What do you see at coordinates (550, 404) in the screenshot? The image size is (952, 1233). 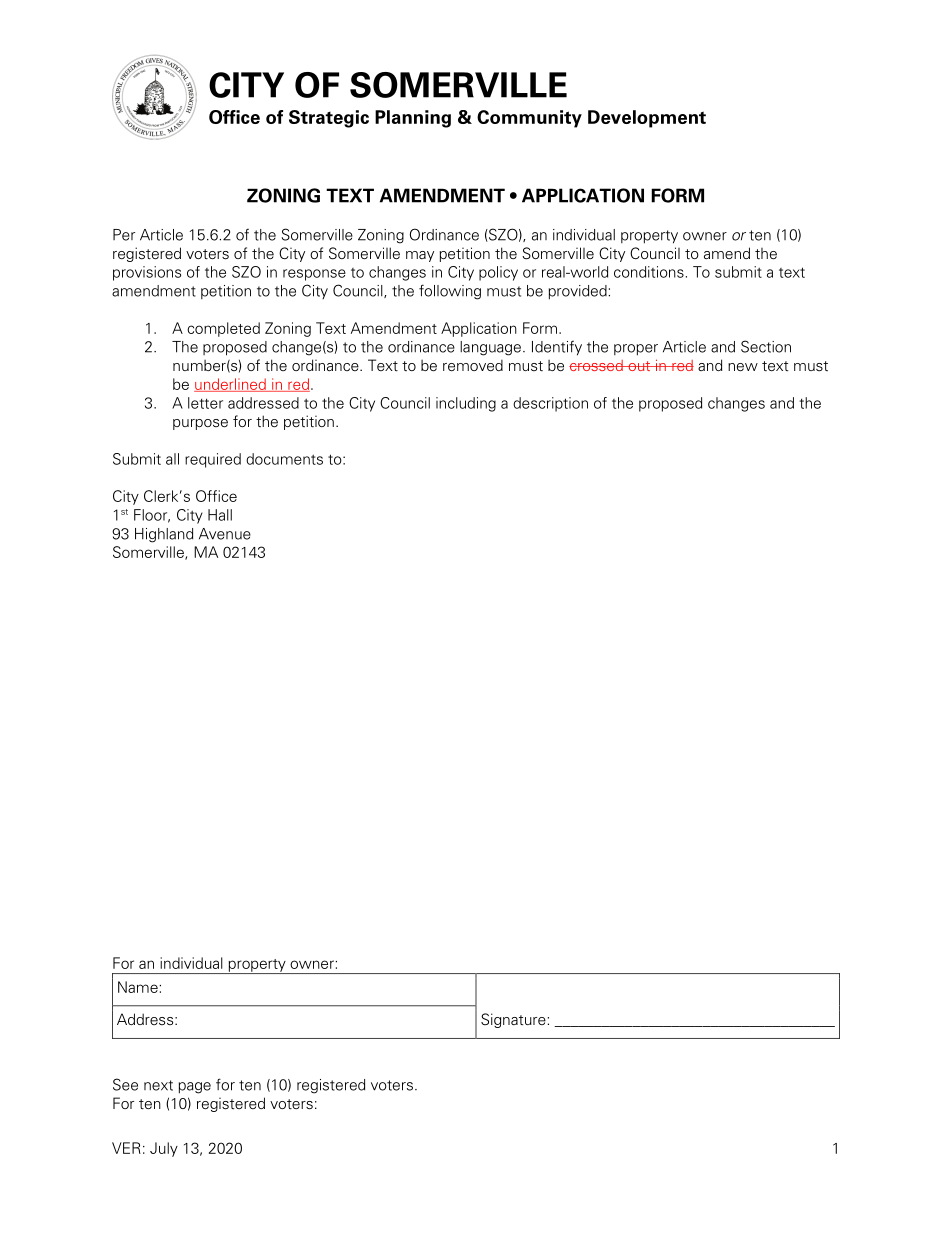 I see `description` at bounding box center [550, 404].
